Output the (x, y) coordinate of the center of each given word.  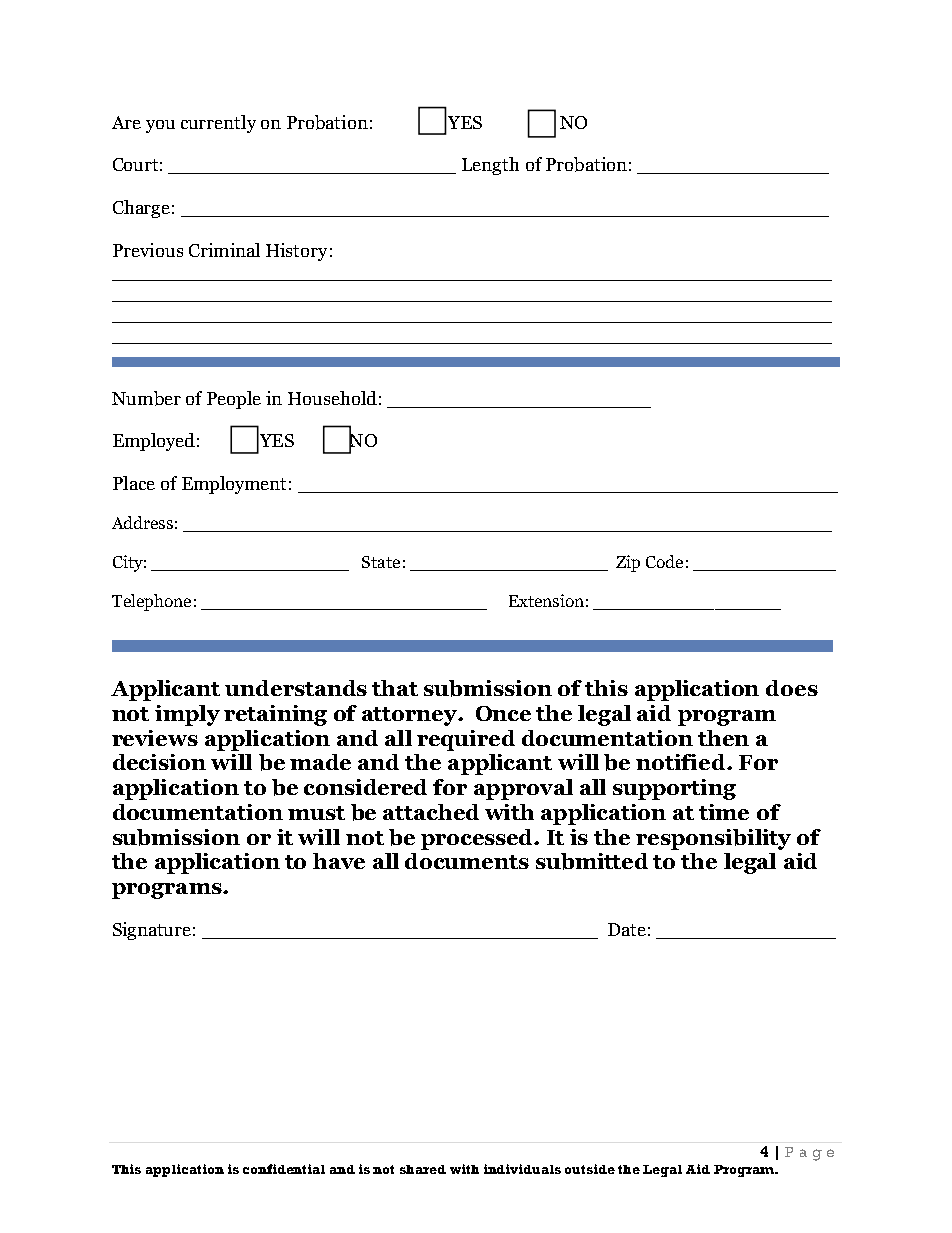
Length (490, 166)
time (724, 812)
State (381, 562)
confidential (284, 1169)
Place (134, 483)
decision (159, 762)
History (296, 252)
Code (664, 561)
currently (218, 124)
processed (478, 839)
